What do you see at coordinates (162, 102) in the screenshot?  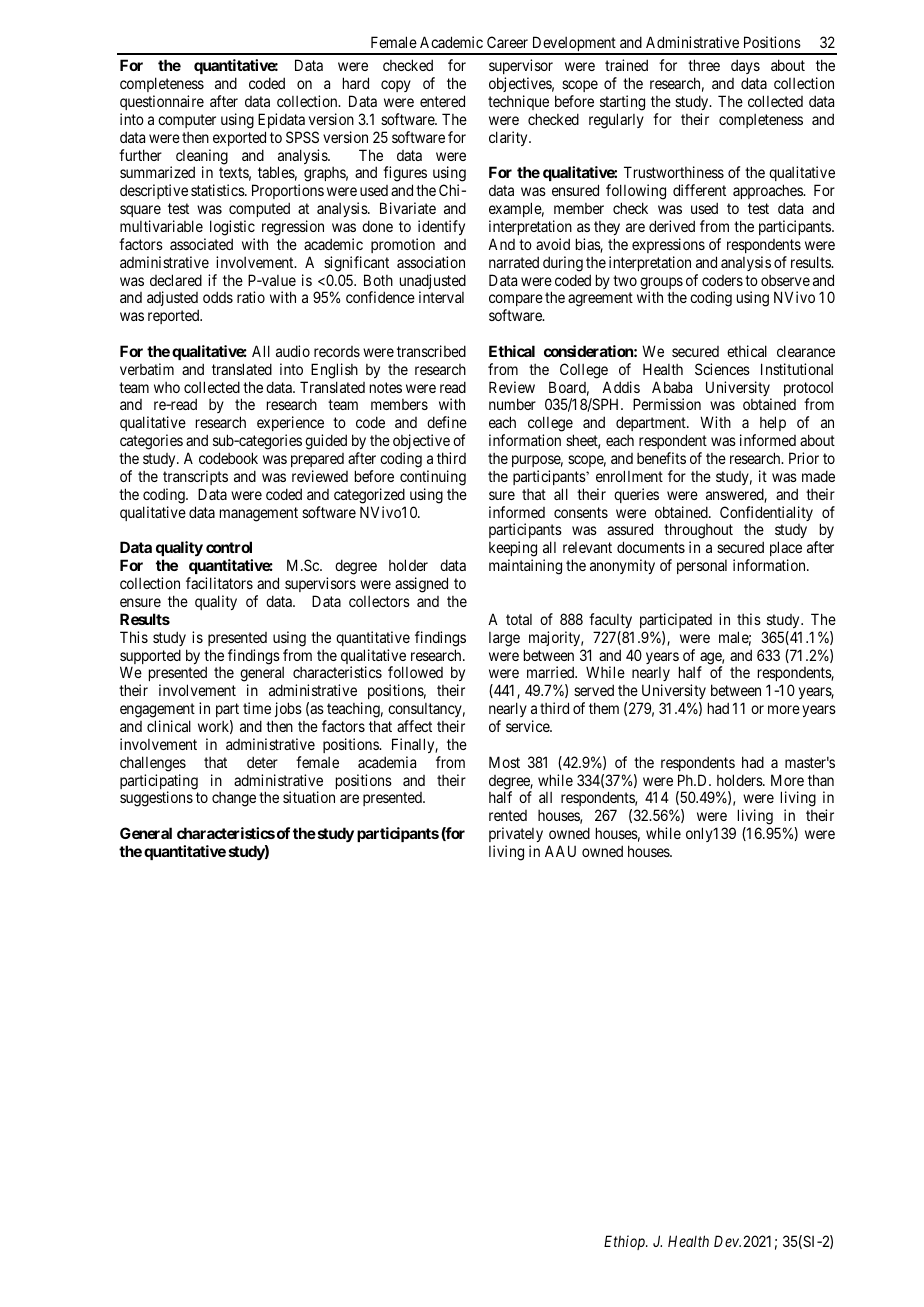 I see `questionnaire` at bounding box center [162, 102].
